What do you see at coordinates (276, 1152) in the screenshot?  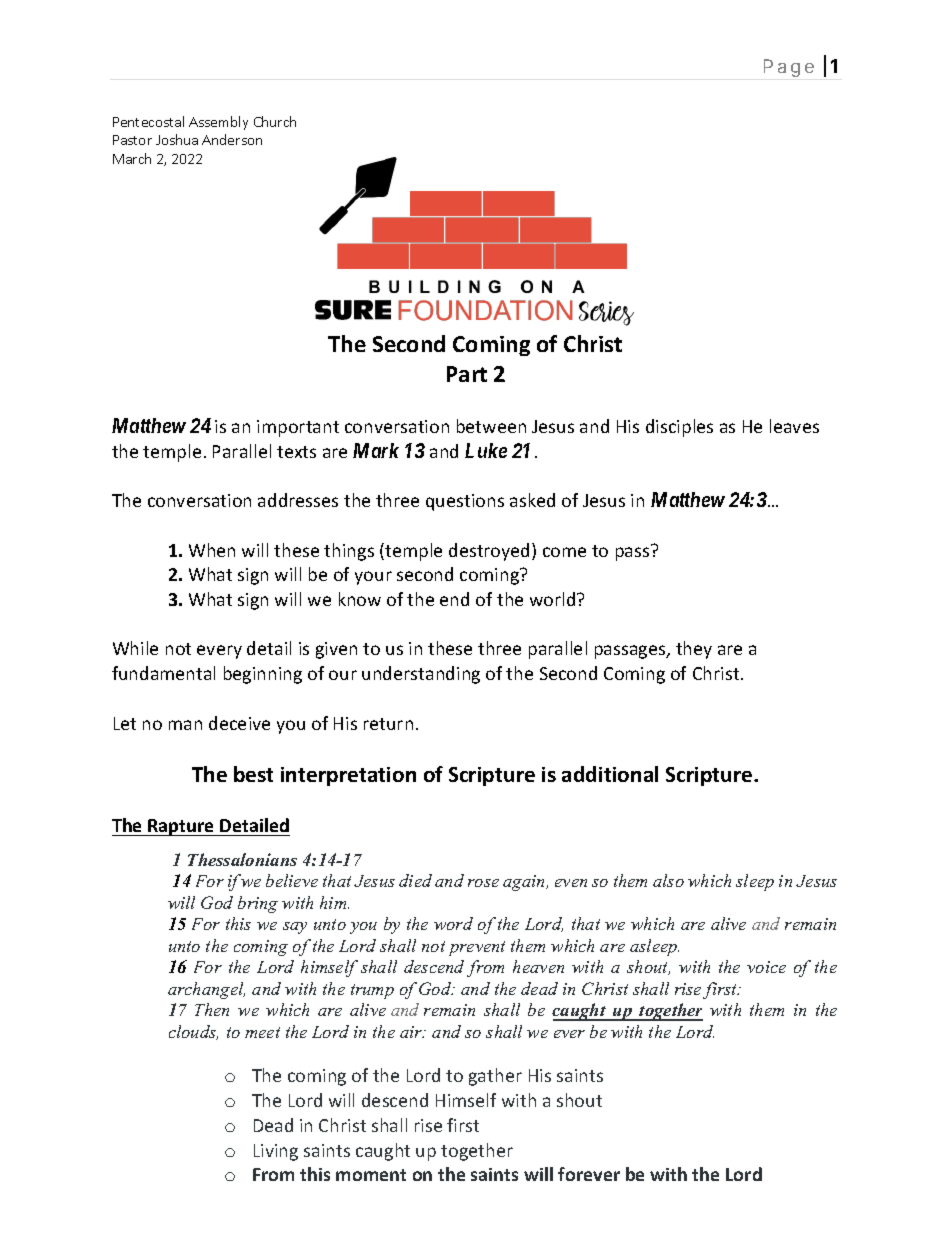 I see `Living` at bounding box center [276, 1152].
